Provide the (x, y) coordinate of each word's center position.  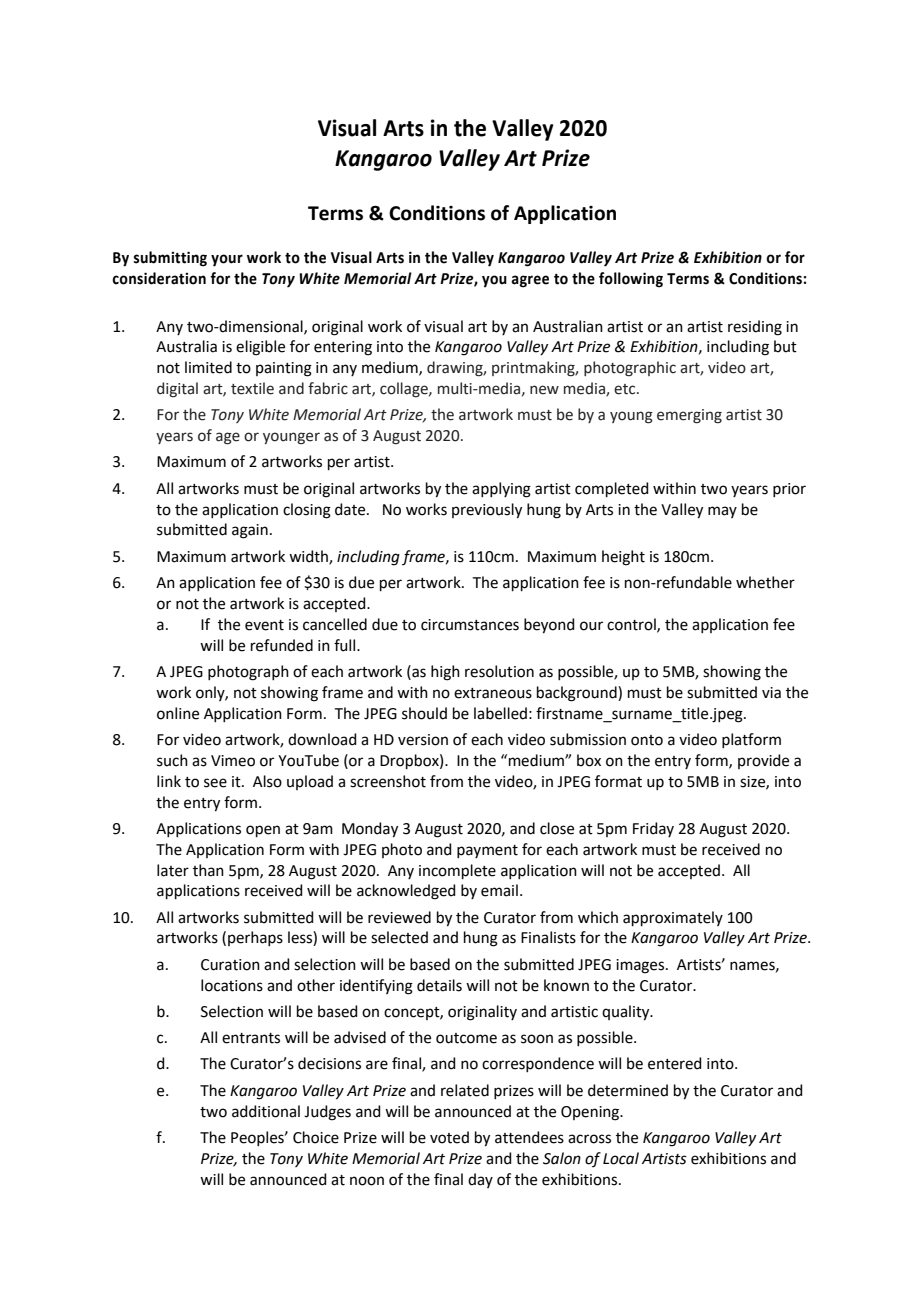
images (641, 966)
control (632, 625)
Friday (653, 829)
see (215, 783)
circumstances (470, 625)
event (264, 625)
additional (266, 1111)
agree (530, 281)
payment (487, 851)
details (439, 985)
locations (232, 985)
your (227, 260)
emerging (689, 416)
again (250, 531)
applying (501, 490)
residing (755, 328)
